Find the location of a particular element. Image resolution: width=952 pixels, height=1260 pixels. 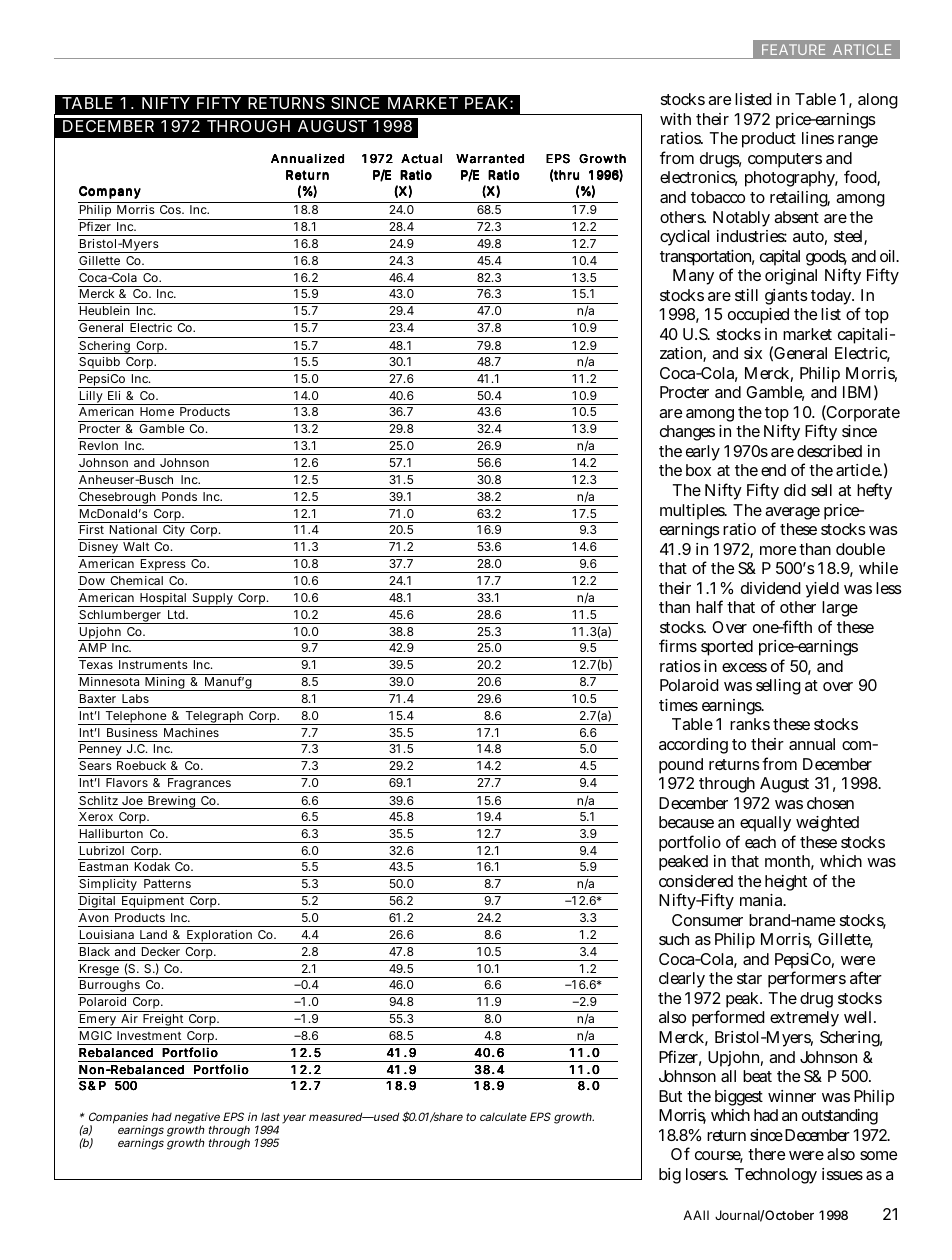

Home is located at coordinates (157, 411).
